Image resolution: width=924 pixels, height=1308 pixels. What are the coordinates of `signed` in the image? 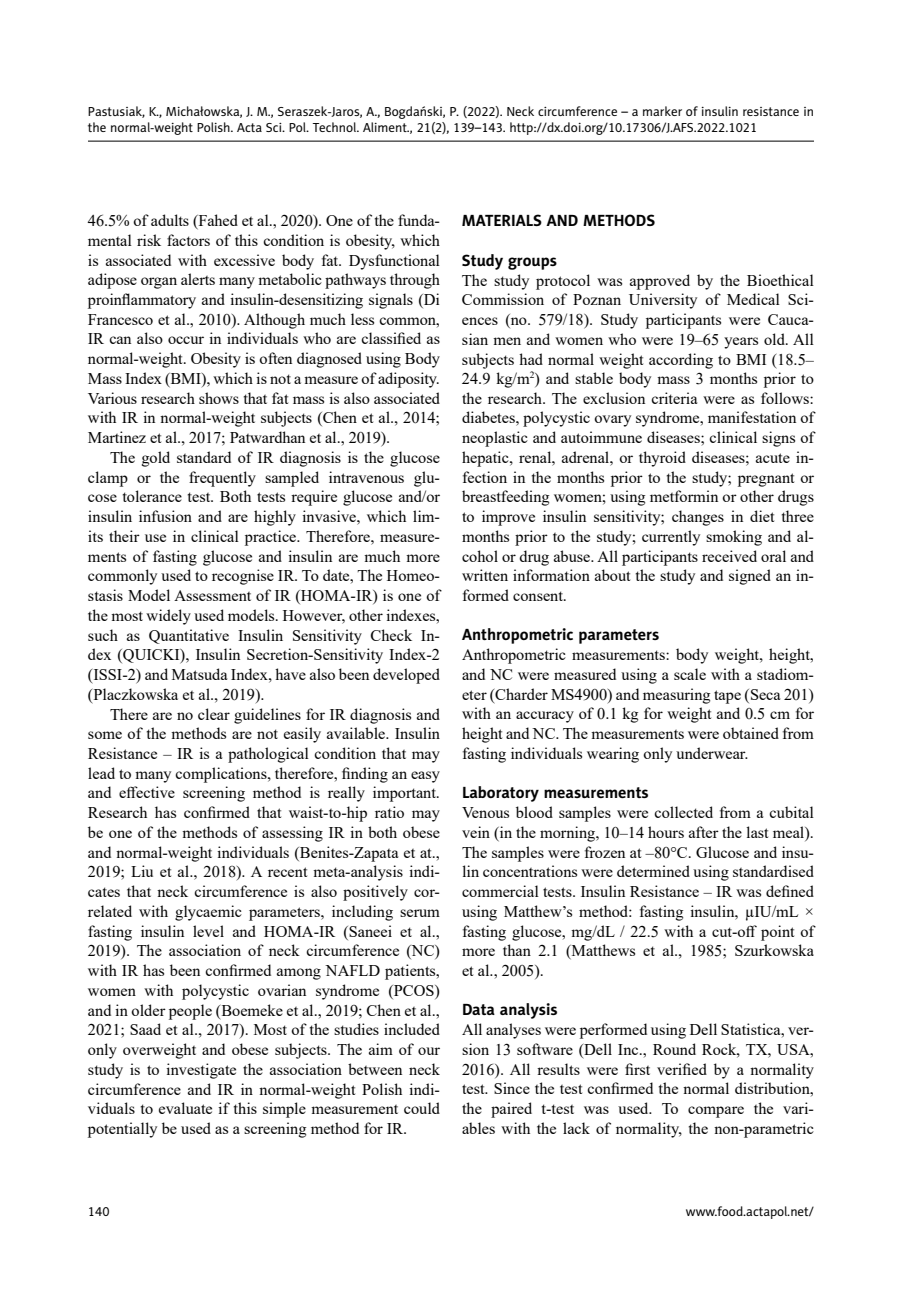 It's located at (750, 577).
